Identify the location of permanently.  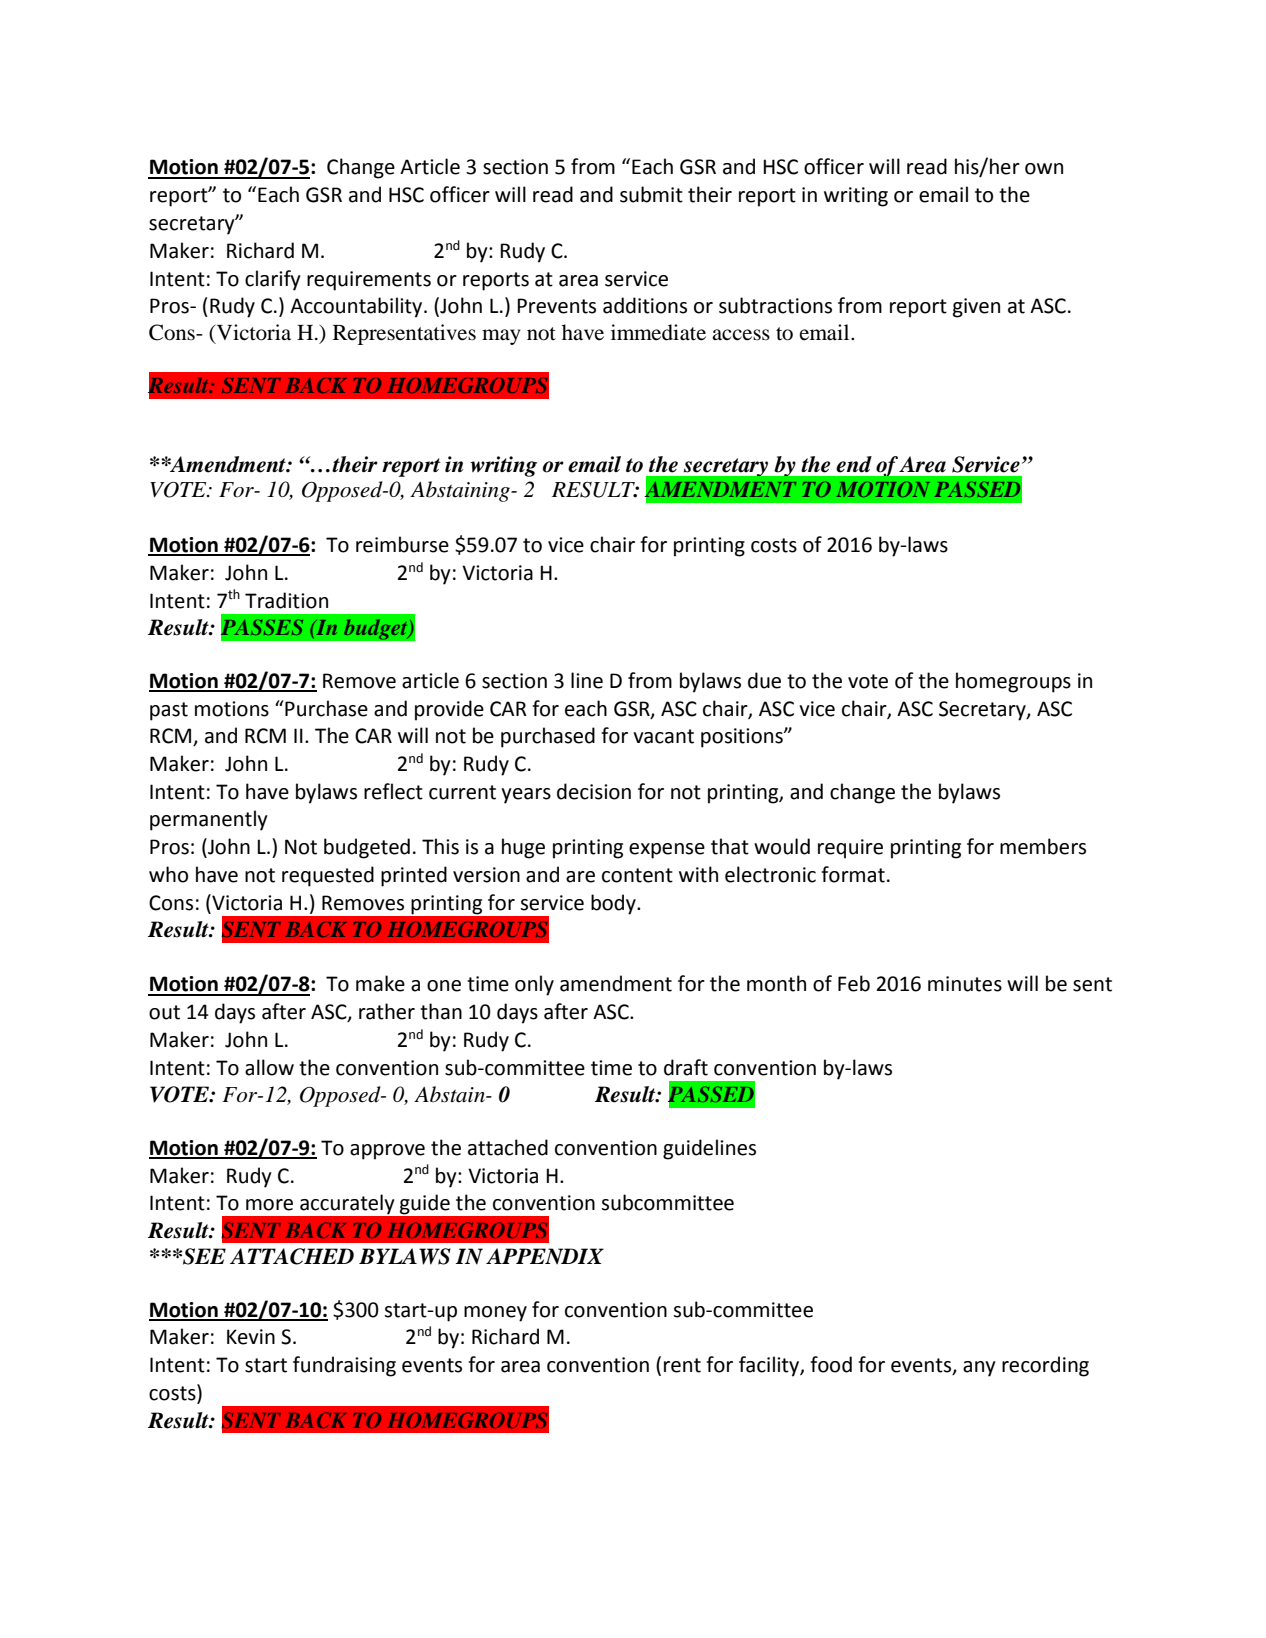
(209, 820).
